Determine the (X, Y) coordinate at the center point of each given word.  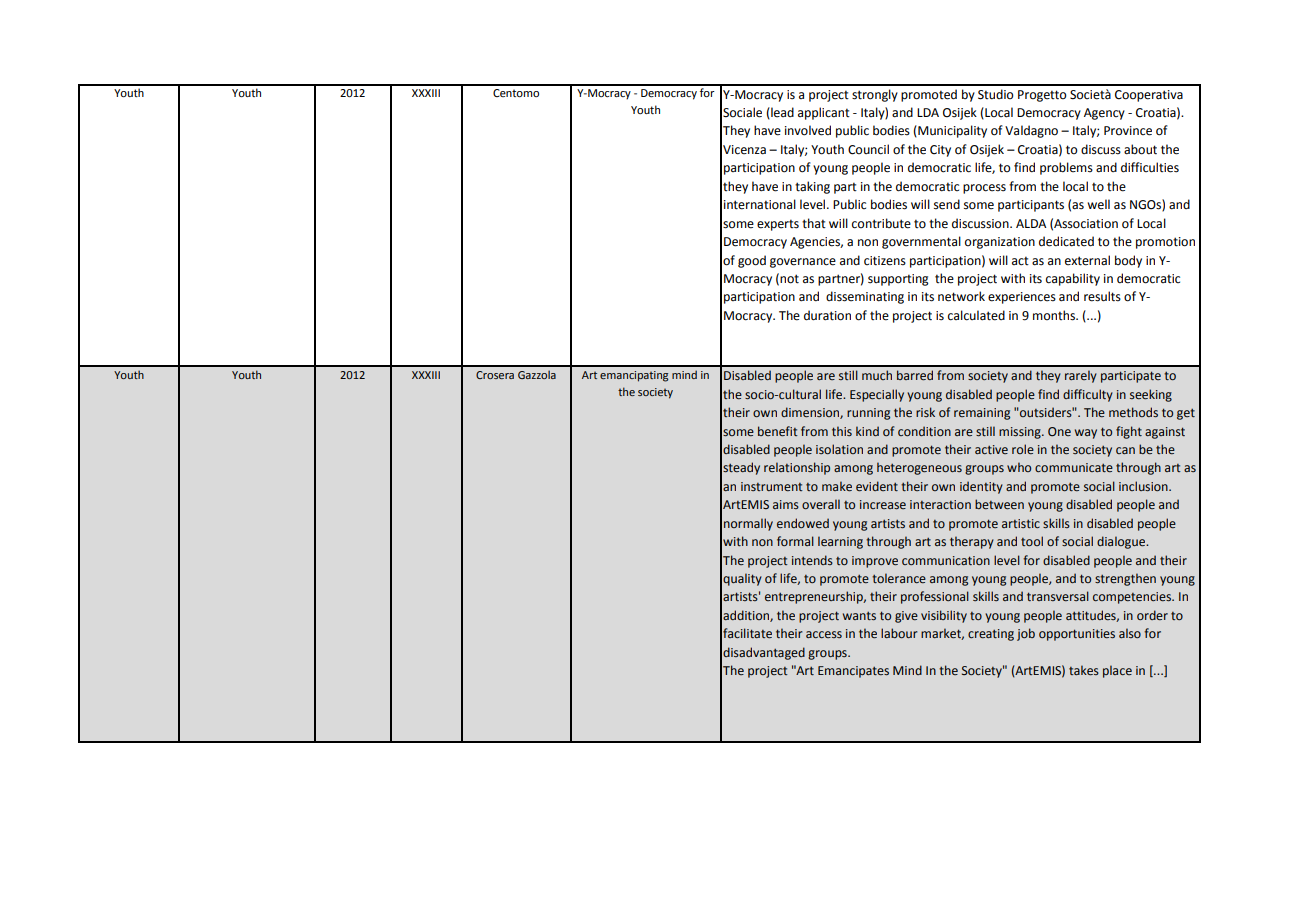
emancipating (634, 376)
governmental (921, 242)
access (824, 634)
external (1087, 260)
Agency (1104, 114)
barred (915, 375)
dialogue (1122, 542)
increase (883, 504)
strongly (875, 95)
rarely (1081, 376)
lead (781, 113)
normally (748, 524)
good (752, 261)
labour (899, 633)
